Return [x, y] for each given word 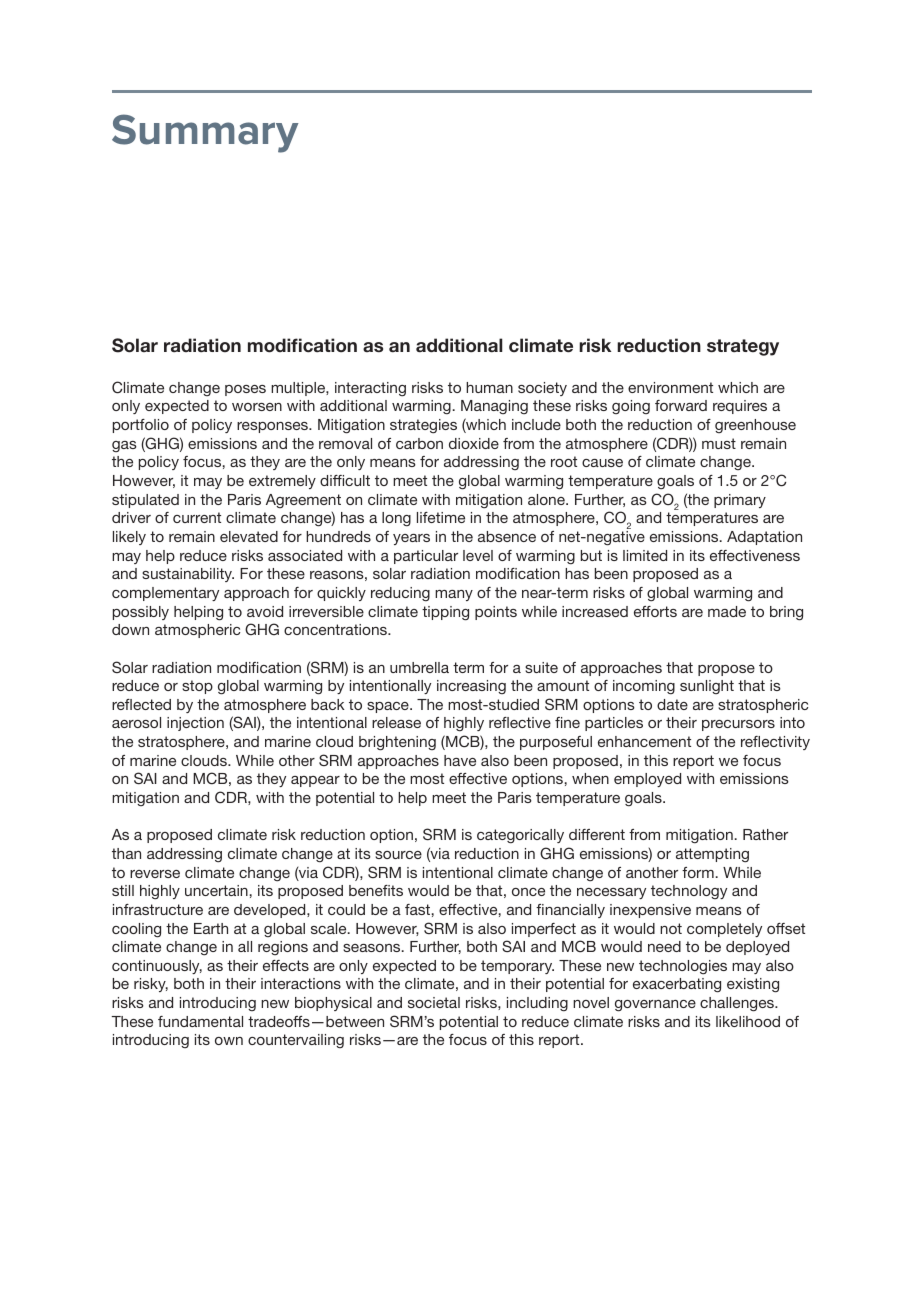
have [460, 760]
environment [670, 387]
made [727, 611]
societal [434, 1002]
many [454, 595]
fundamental [200, 1021]
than [126, 853]
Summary [205, 133]
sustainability [188, 575]
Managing [494, 407]
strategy [743, 347]
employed [647, 780]
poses [245, 390]
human [489, 387]
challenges [738, 1004]
